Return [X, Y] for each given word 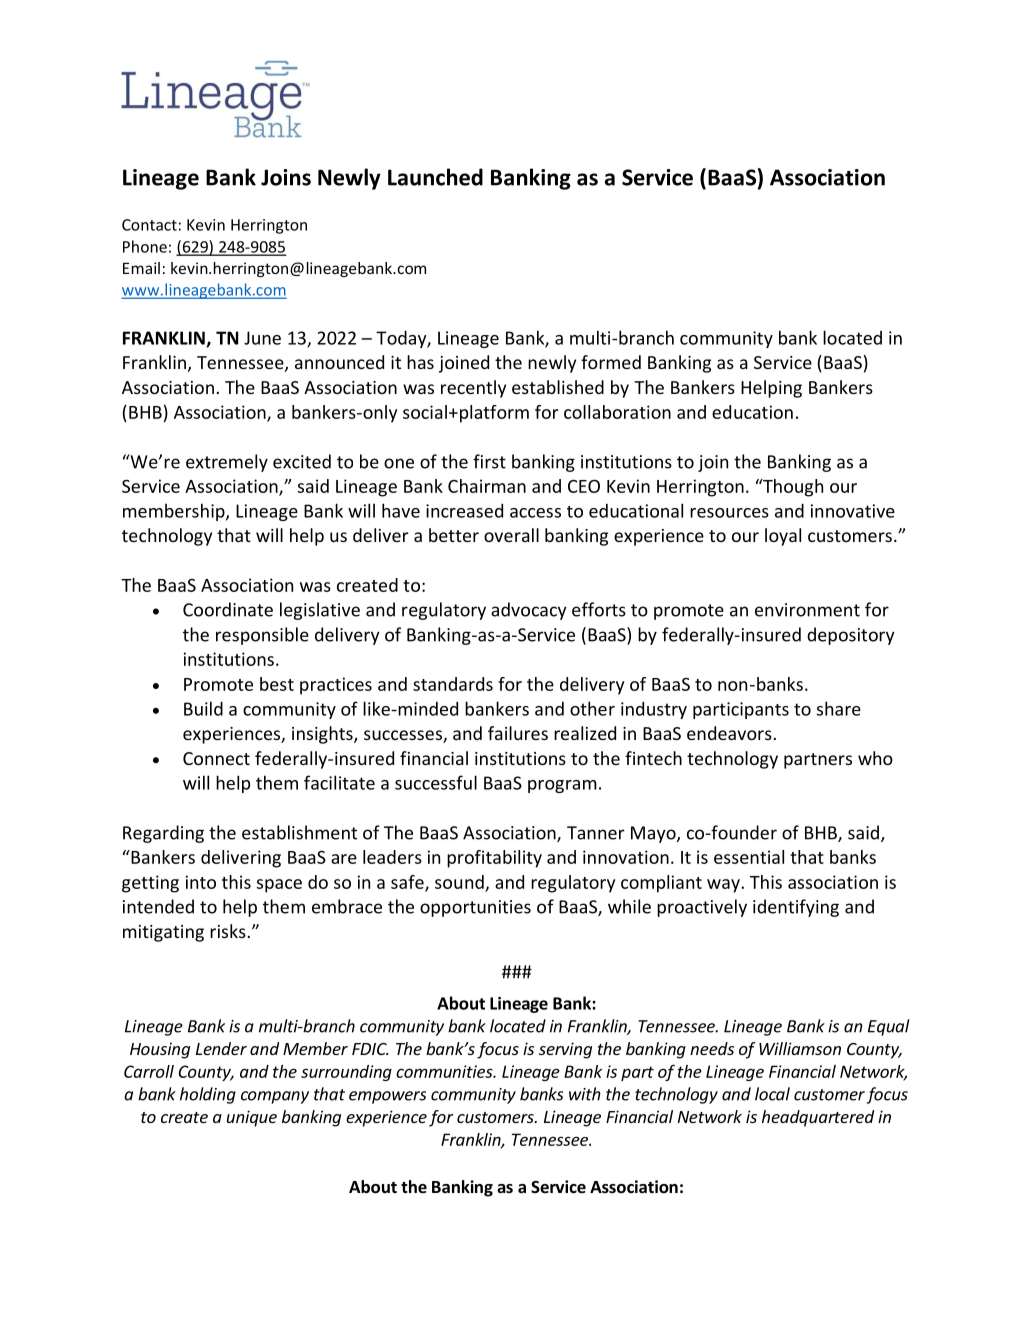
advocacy [529, 611]
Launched [435, 177]
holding [208, 1095]
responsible [262, 636]
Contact [149, 225]
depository [851, 636]
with [585, 1094]
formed [611, 362]
